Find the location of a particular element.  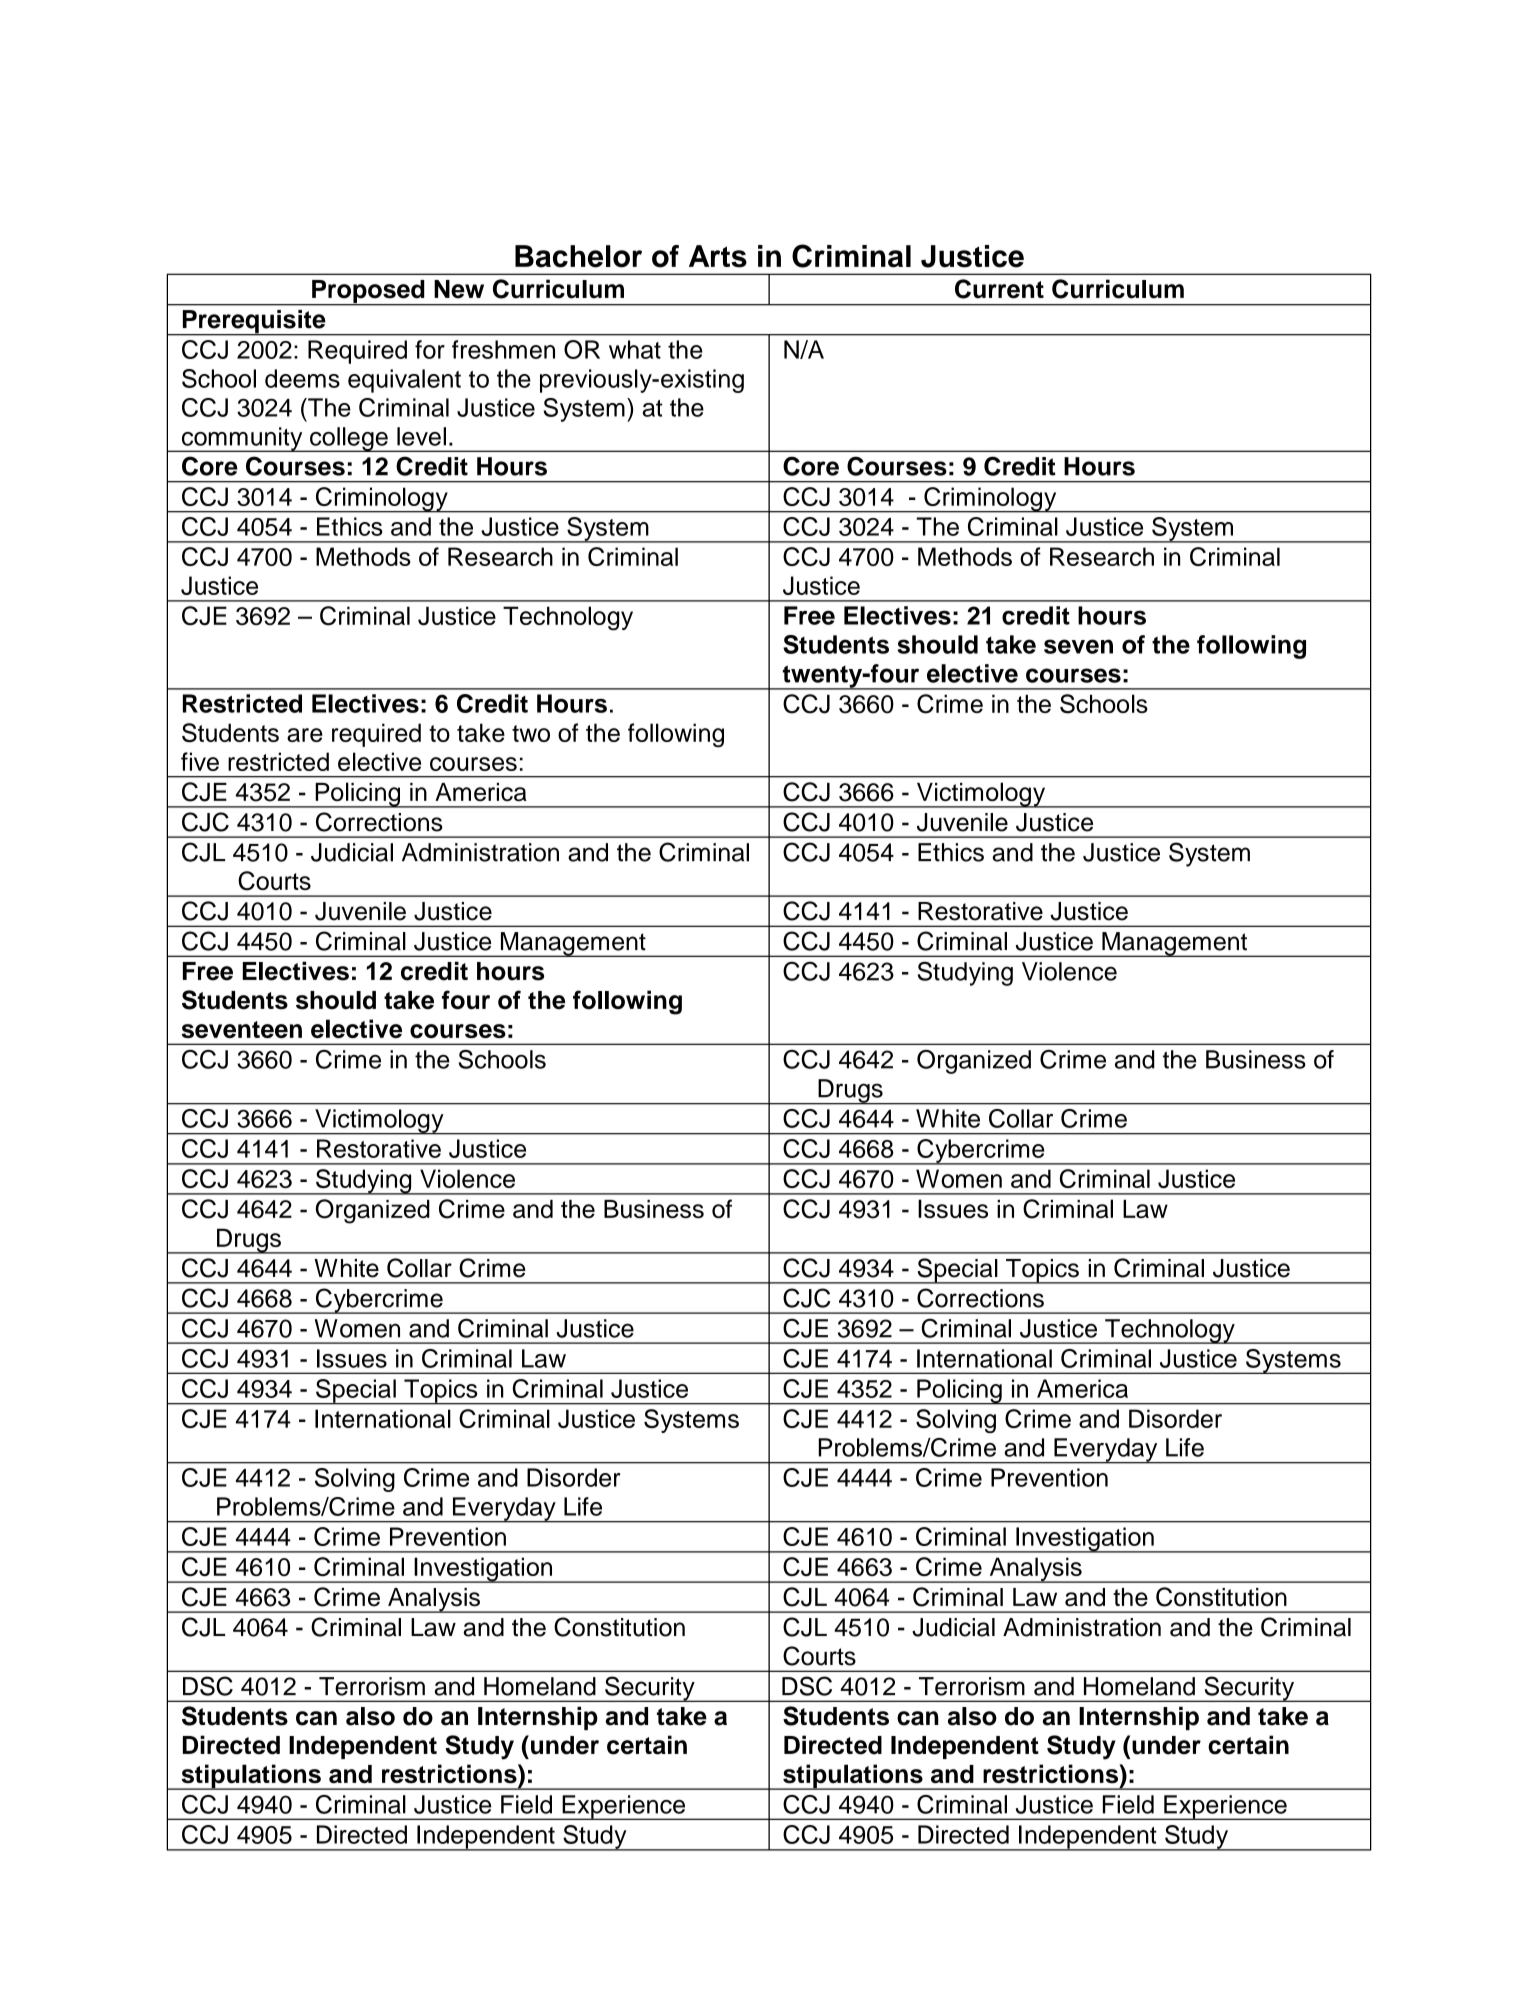

freshmen is located at coordinates (503, 349).
